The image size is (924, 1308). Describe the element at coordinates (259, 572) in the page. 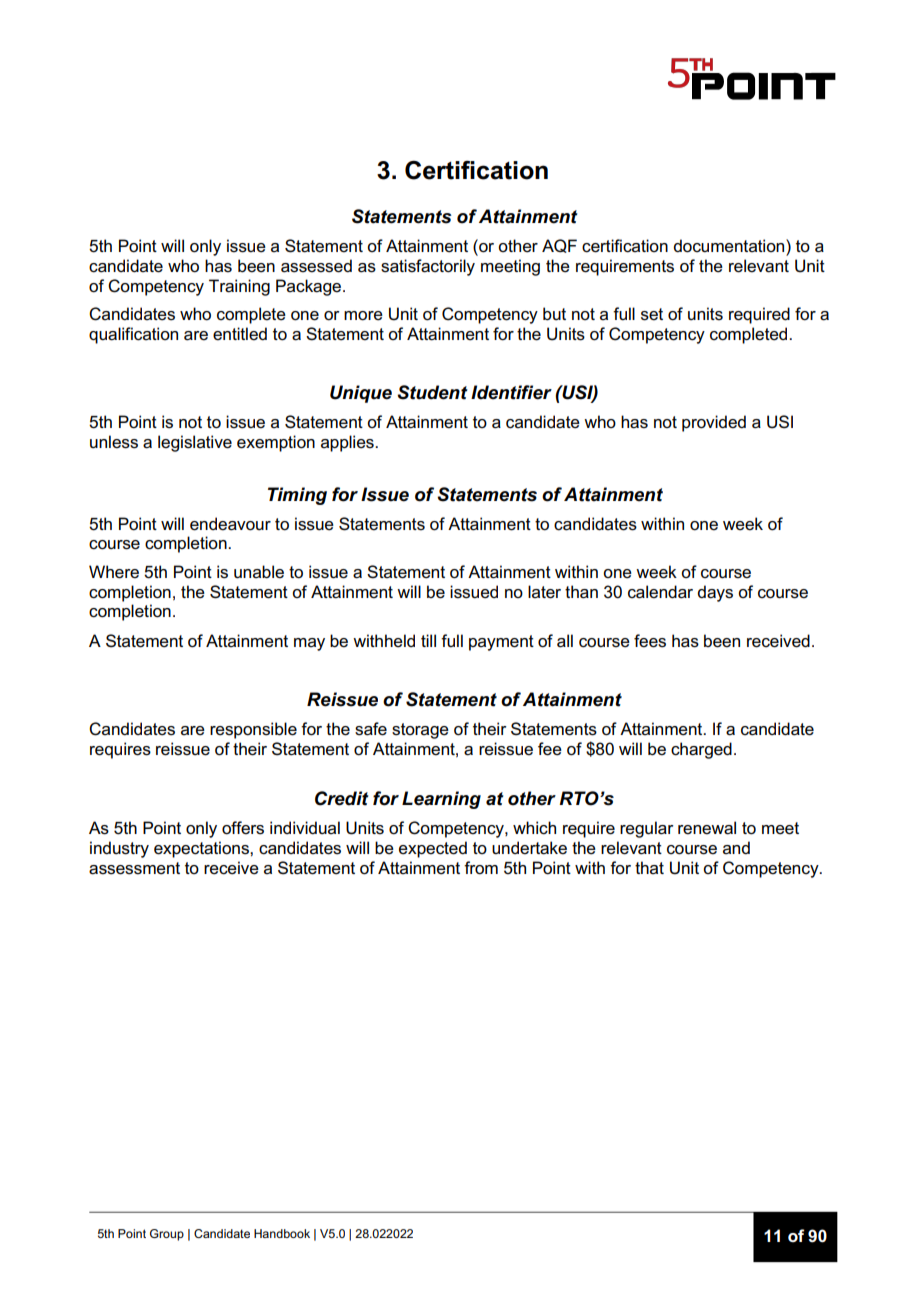

I see `unable` at that location.
